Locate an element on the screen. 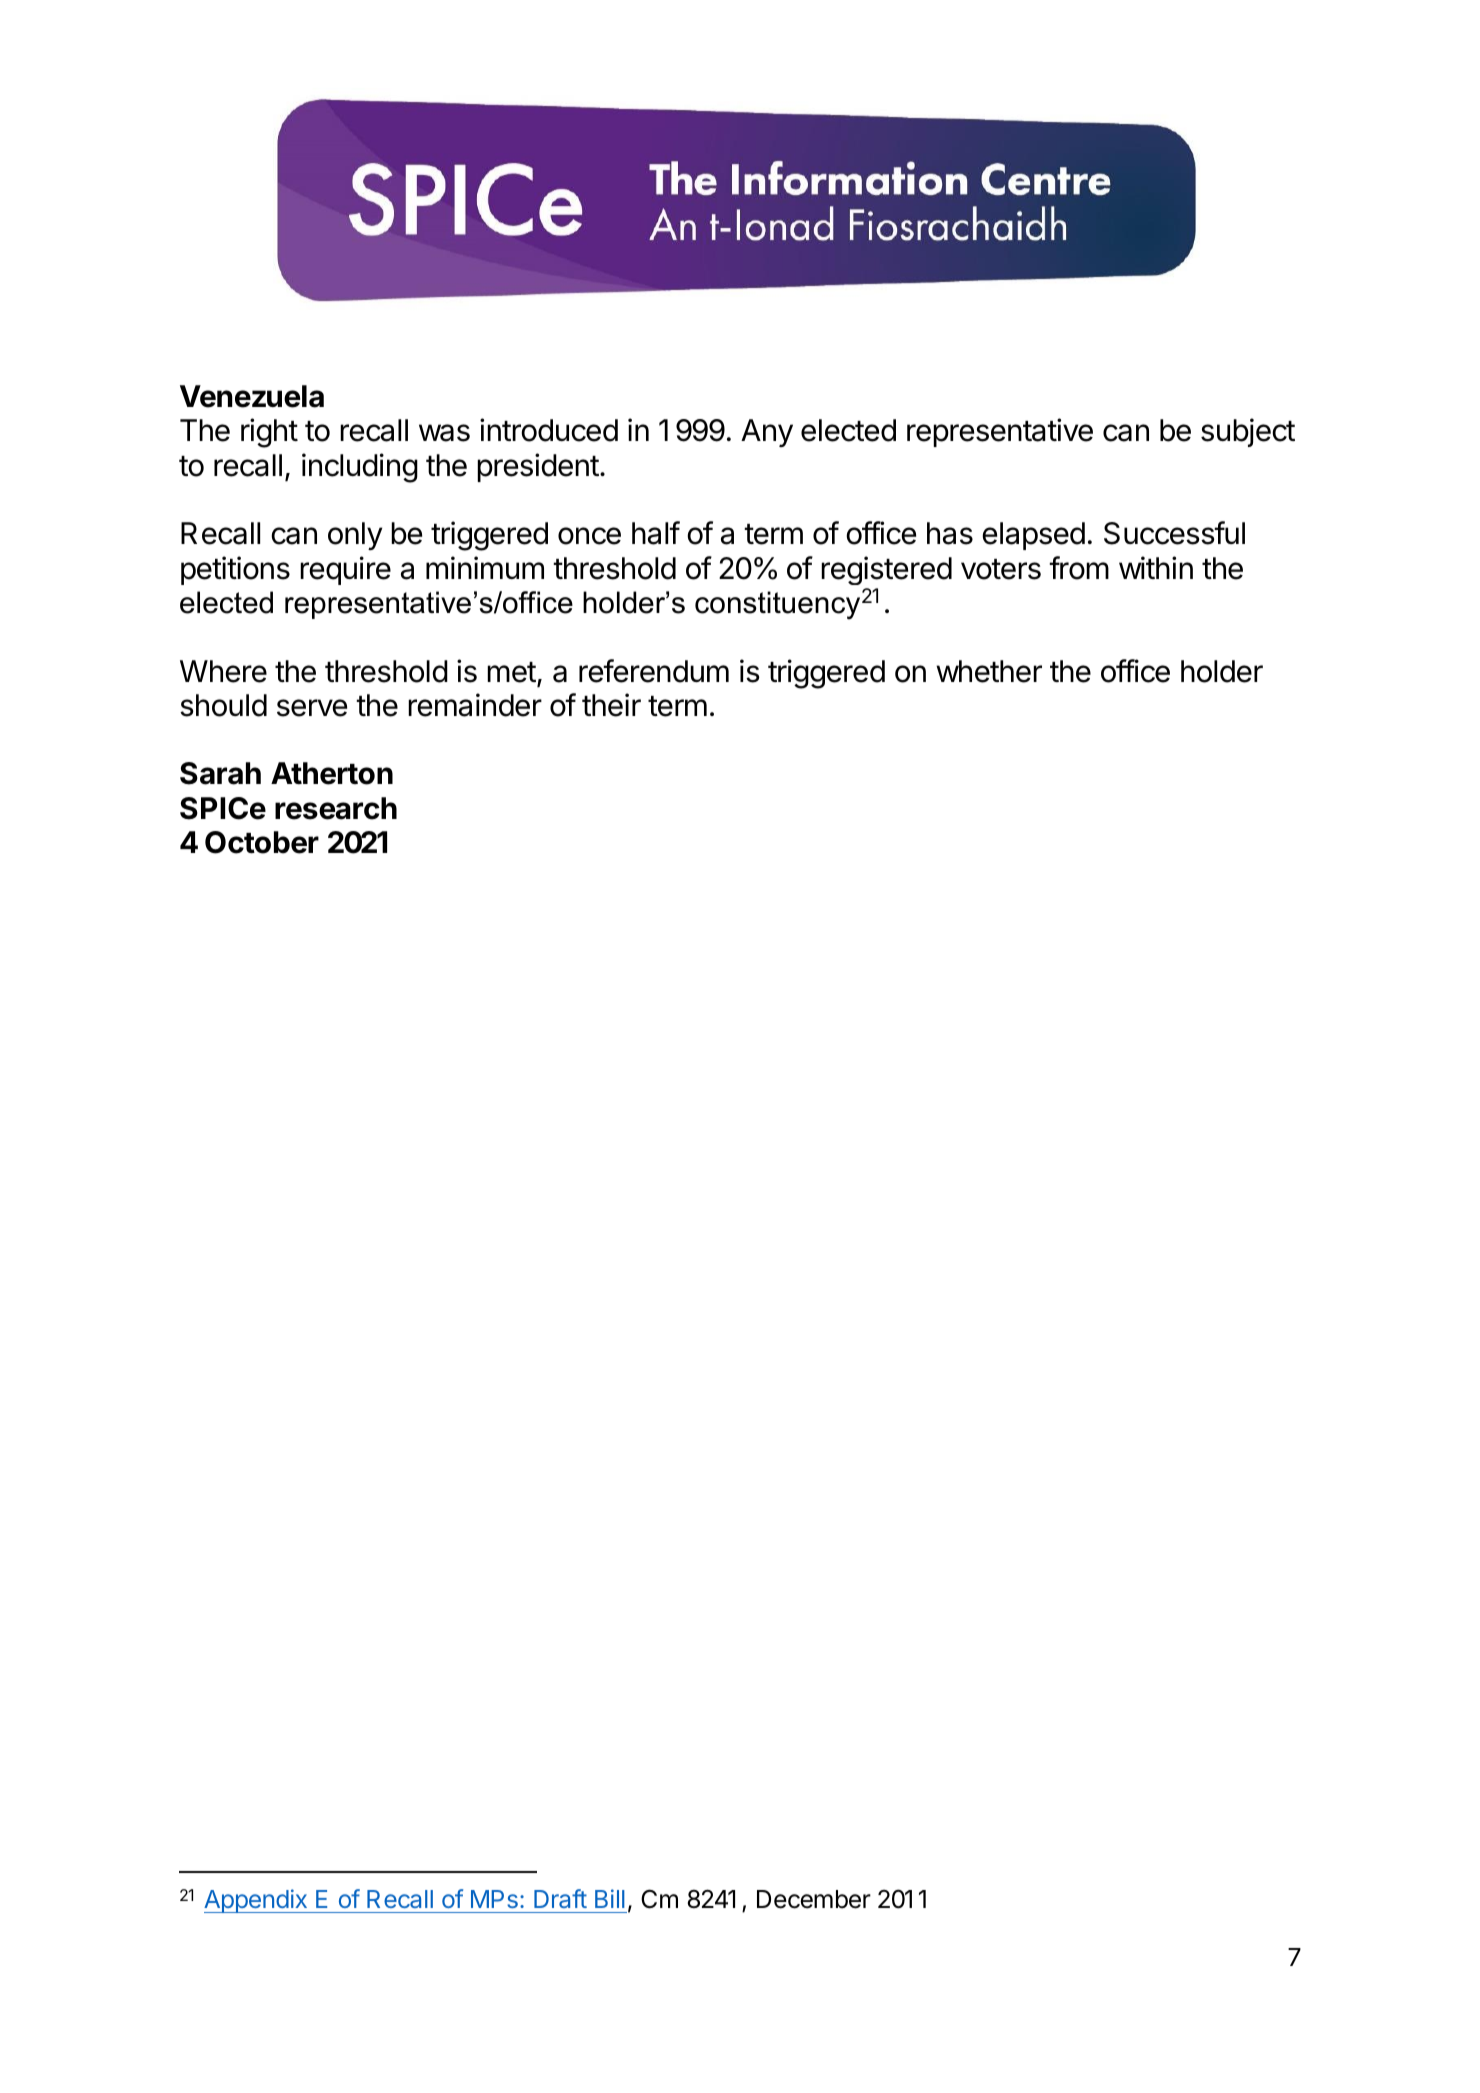 This screenshot has width=1480, height=2093. including is located at coordinates (360, 468).
